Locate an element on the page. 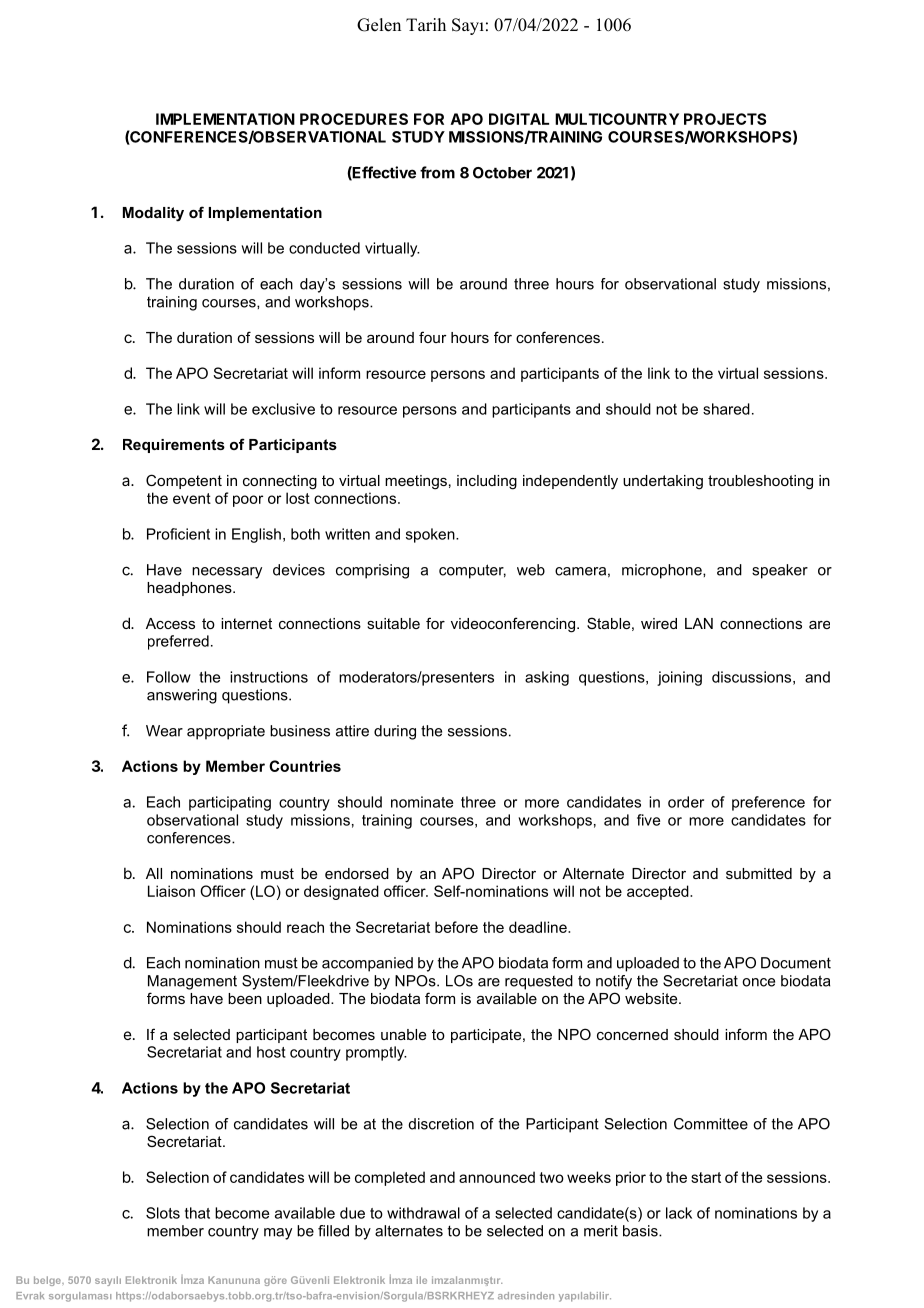  accepted is located at coordinates (659, 892).
